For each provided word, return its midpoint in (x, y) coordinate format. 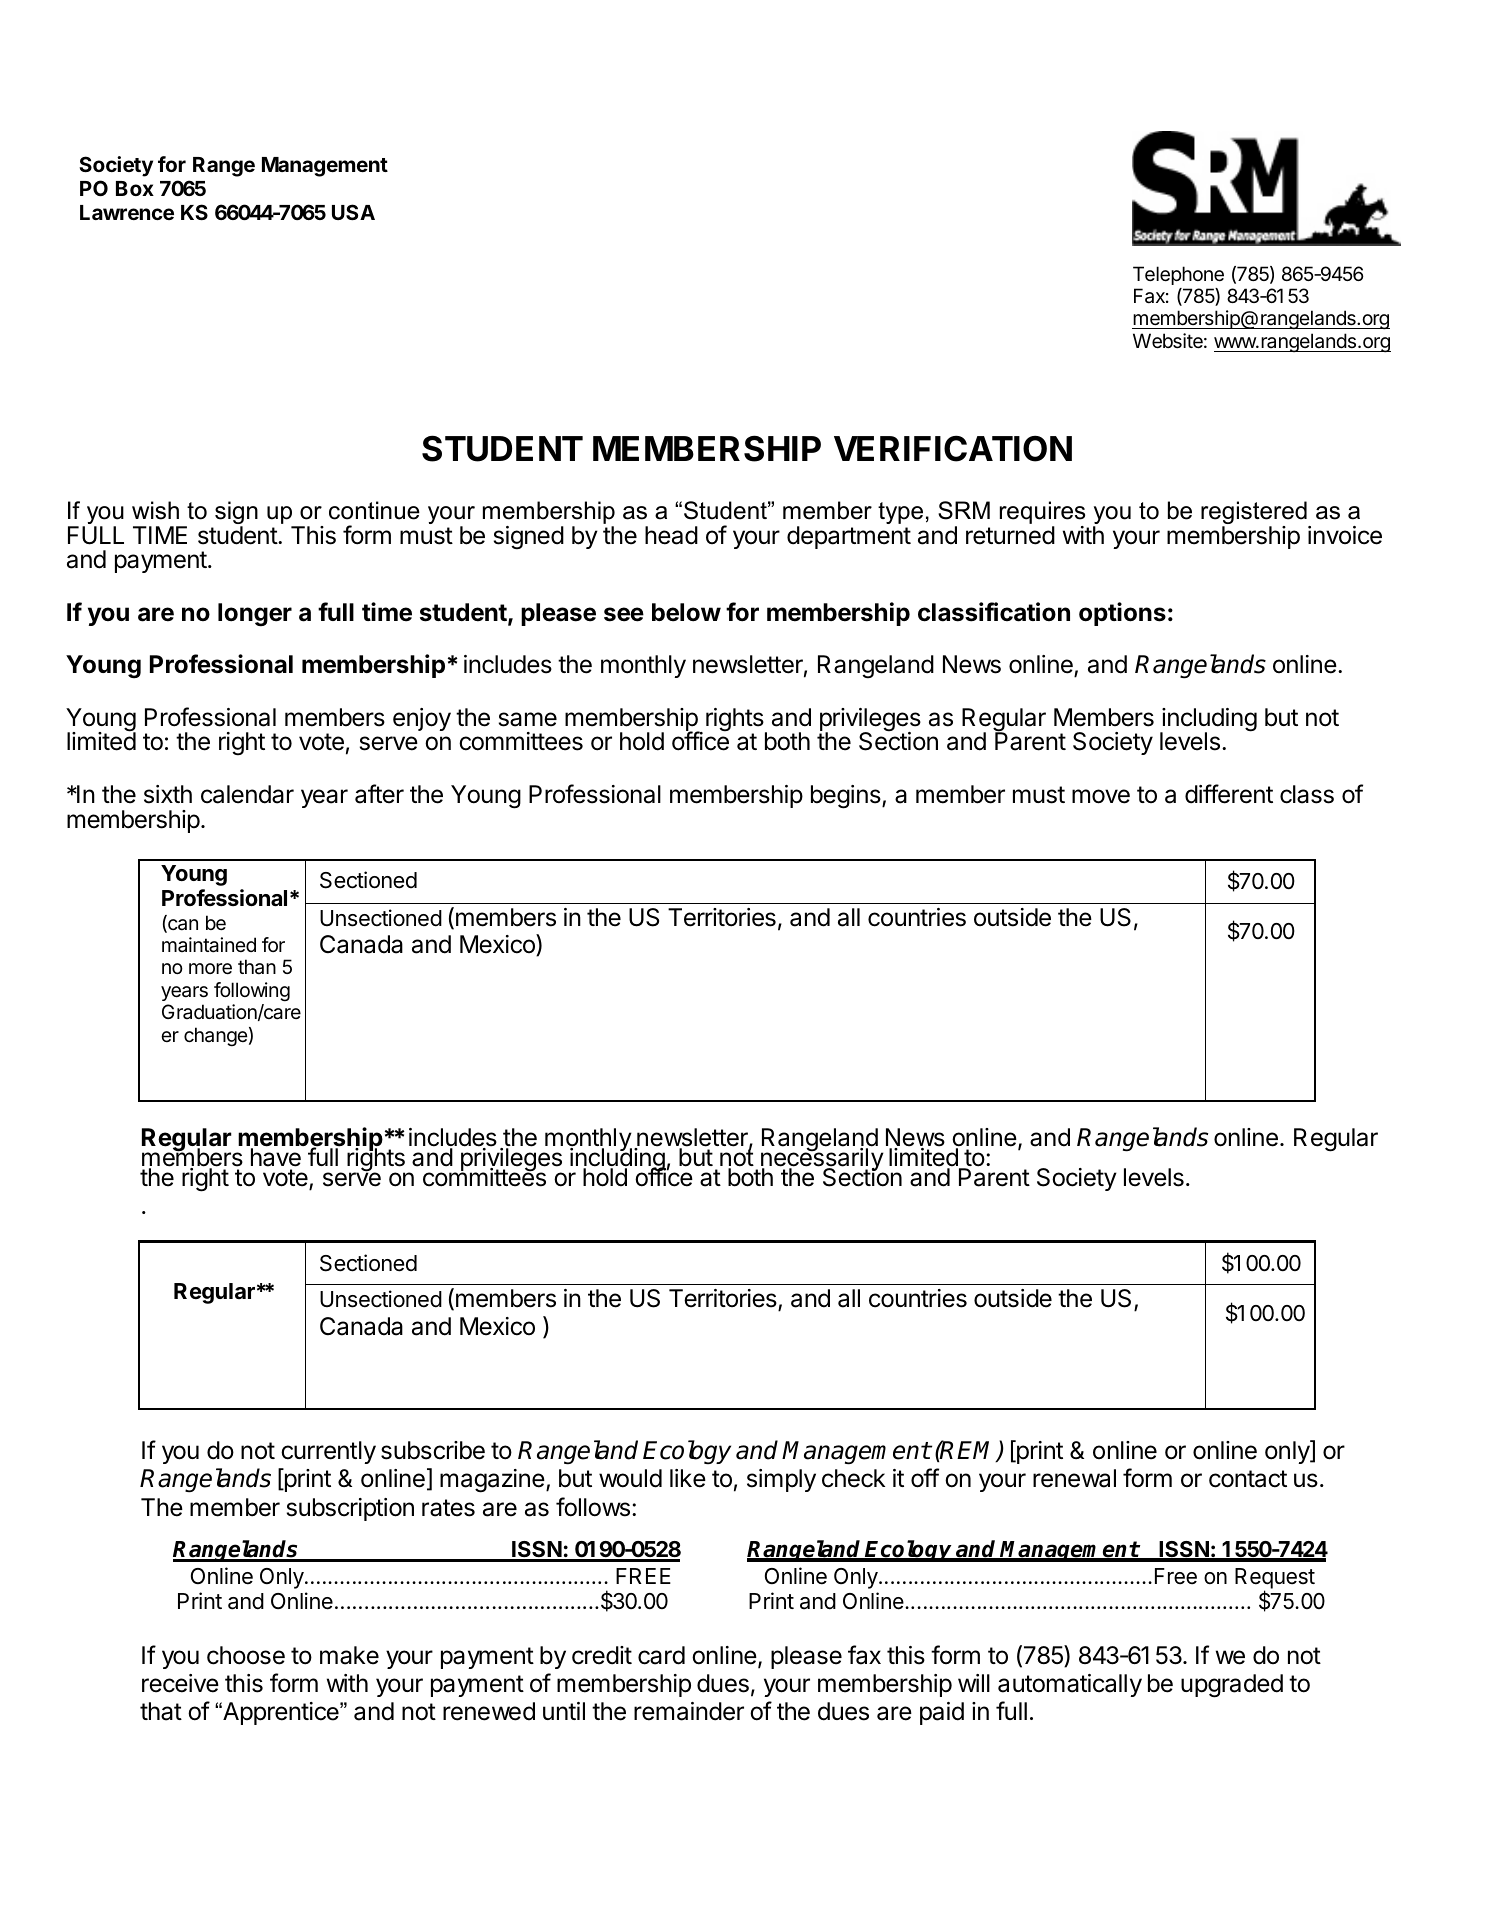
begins (847, 797)
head (671, 535)
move (1101, 796)
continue (374, 510)
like (688, 1478)
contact (1248, 1479)
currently (328, 1452)
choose (246, 1655)
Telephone (1178, 275)
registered (1255, 514)
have (276, 1159)
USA (353, 212)
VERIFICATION (953, 448)
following (252, 992)
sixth (168, 794)
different (1229, 794)
